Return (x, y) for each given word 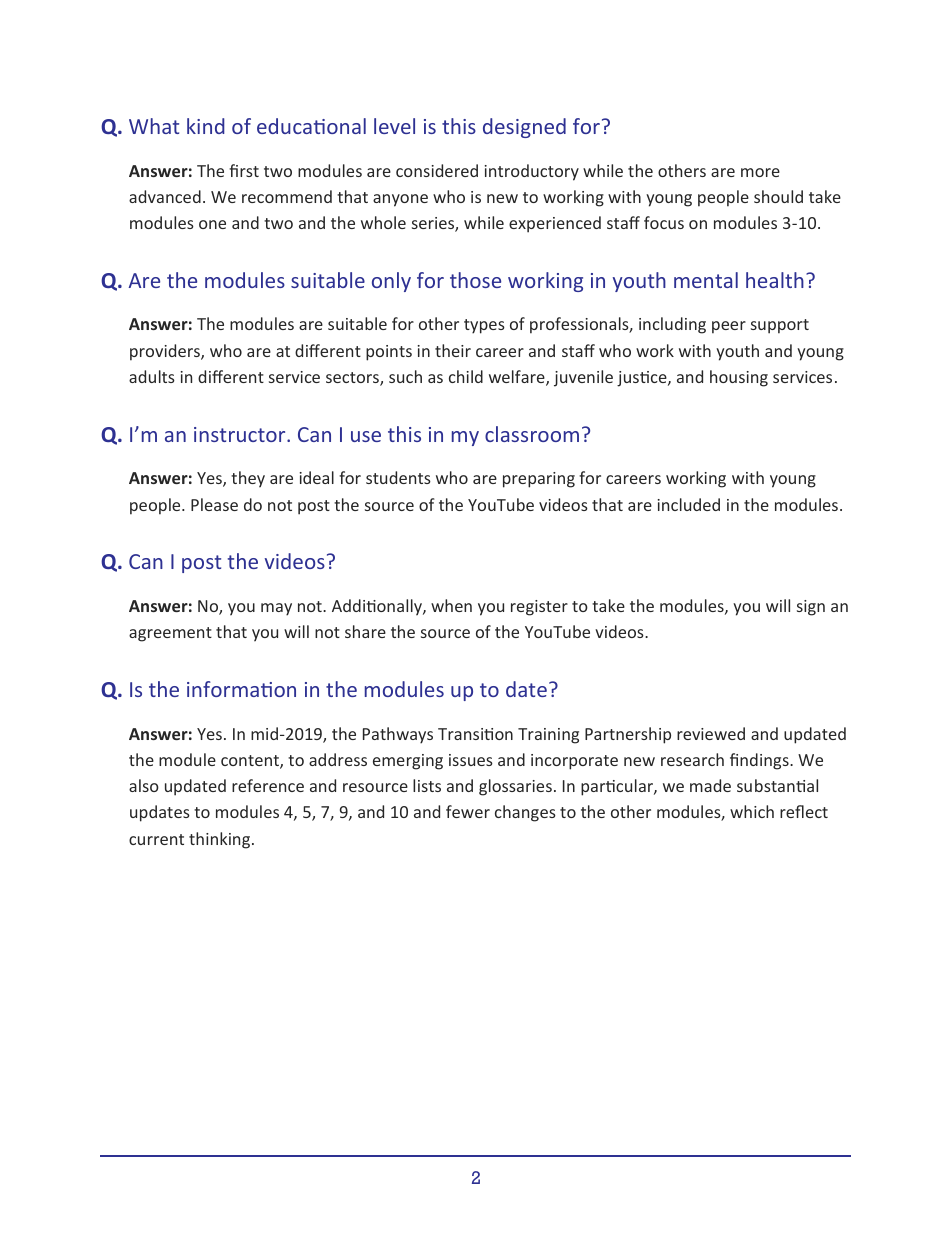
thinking (221, 840)
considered (437, 170)
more (760, 172)
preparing (539, 480)
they (248, 479)
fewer (468, 811)
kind (206, 126)
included (689, 504)
